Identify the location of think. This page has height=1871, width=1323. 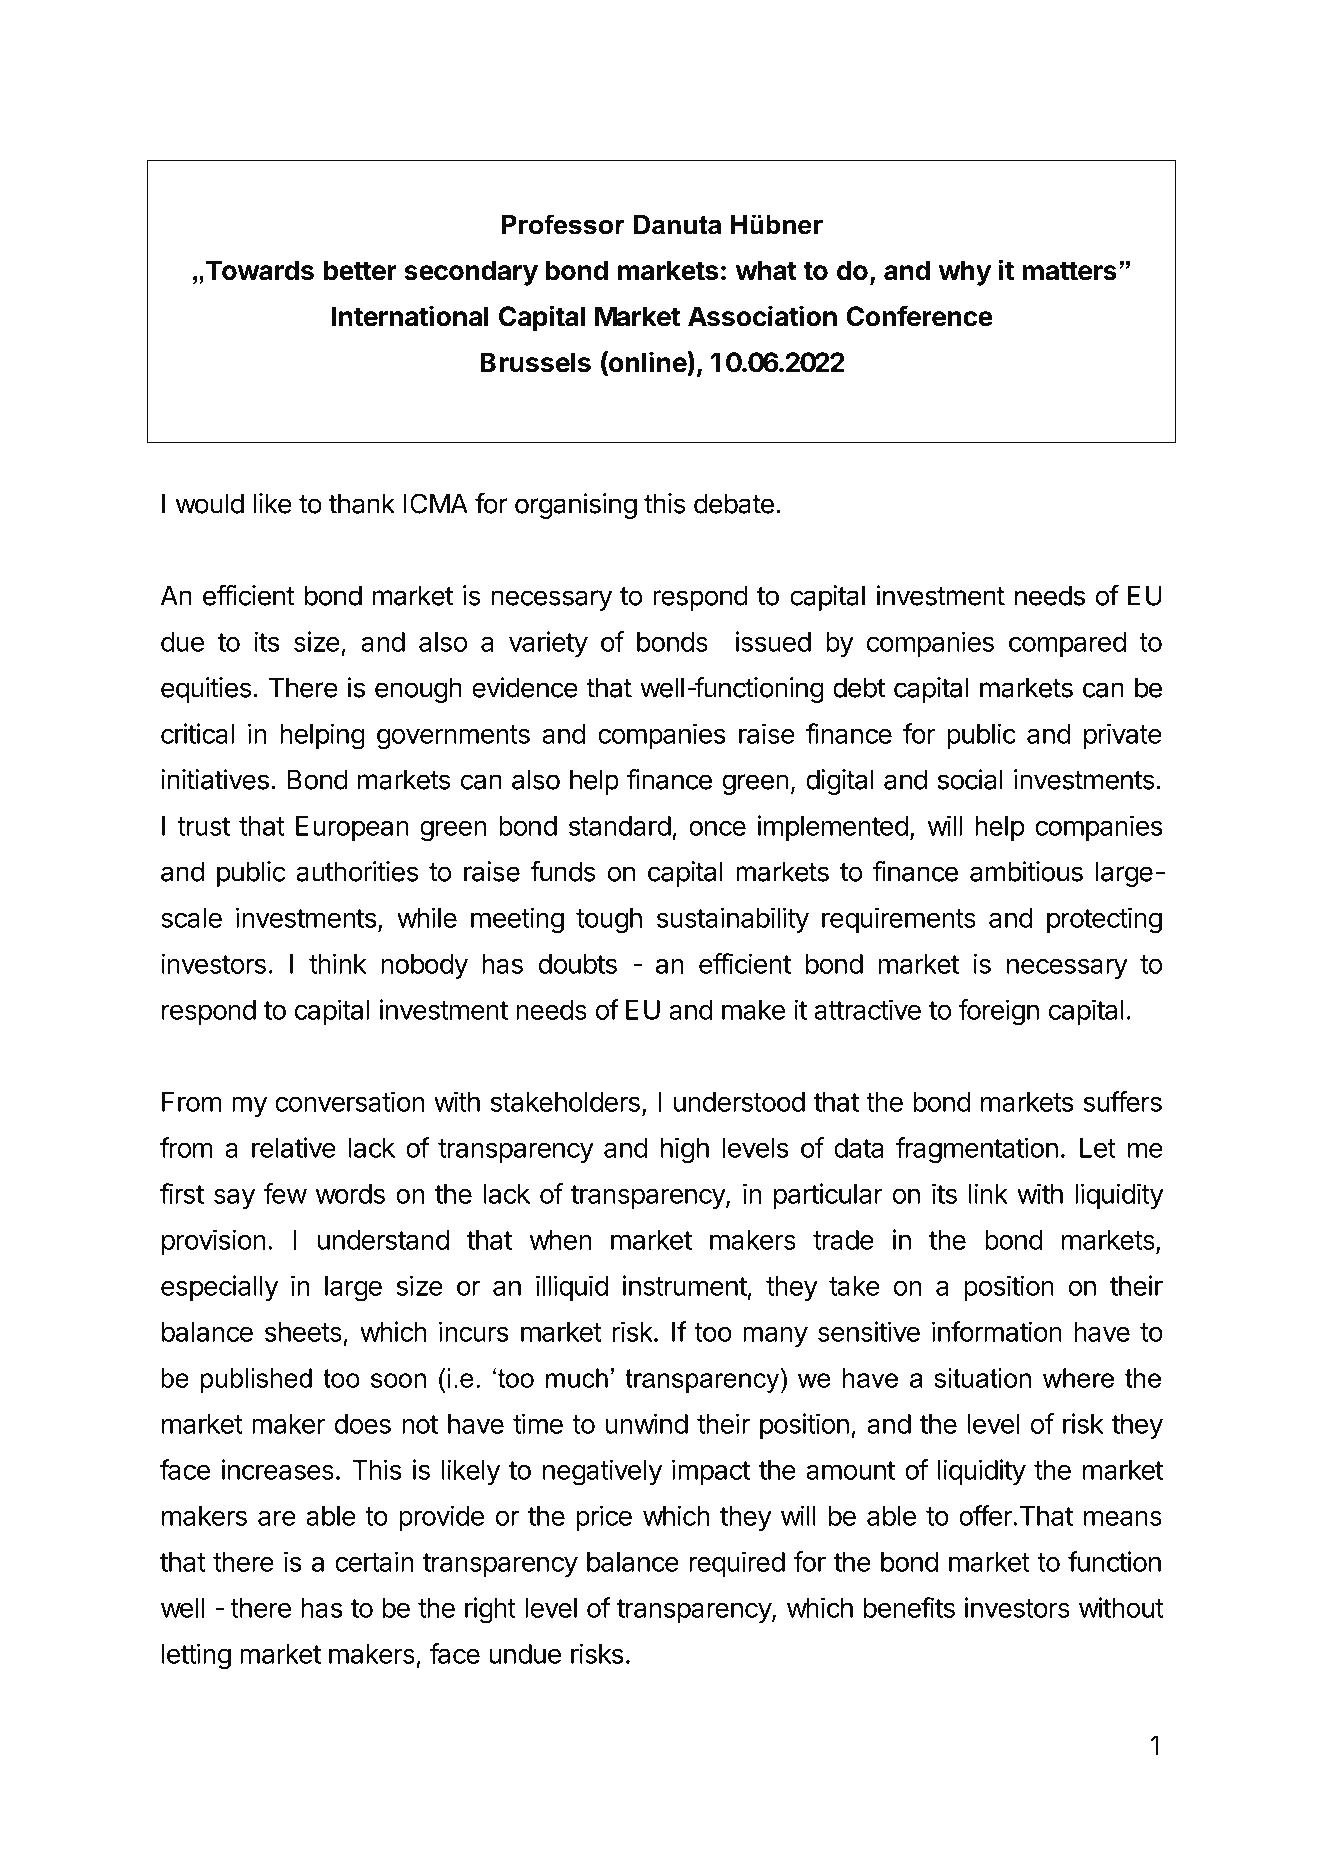
(337, 963).
